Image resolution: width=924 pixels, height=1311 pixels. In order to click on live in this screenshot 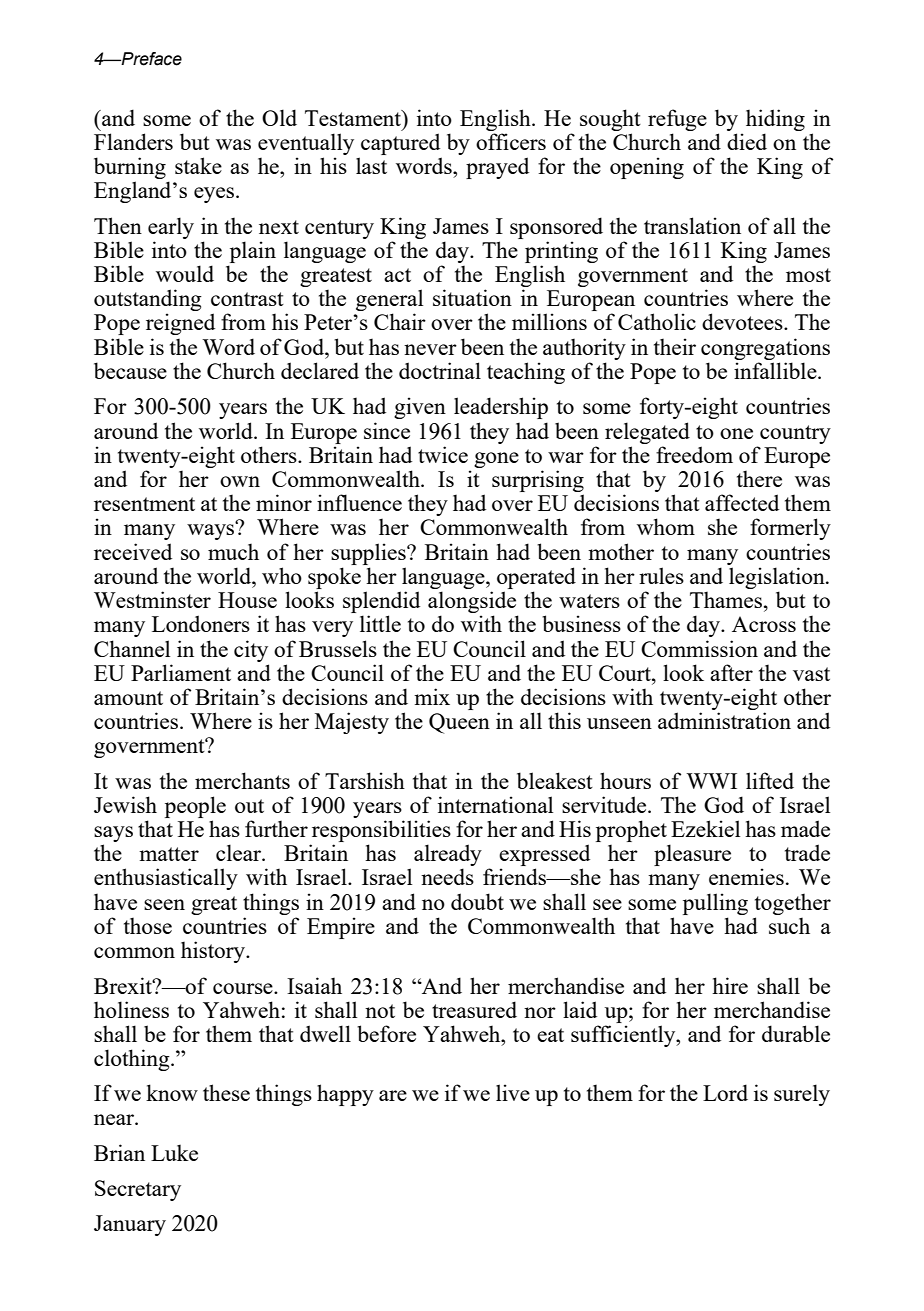, I will do `click(513, 1092)`.
